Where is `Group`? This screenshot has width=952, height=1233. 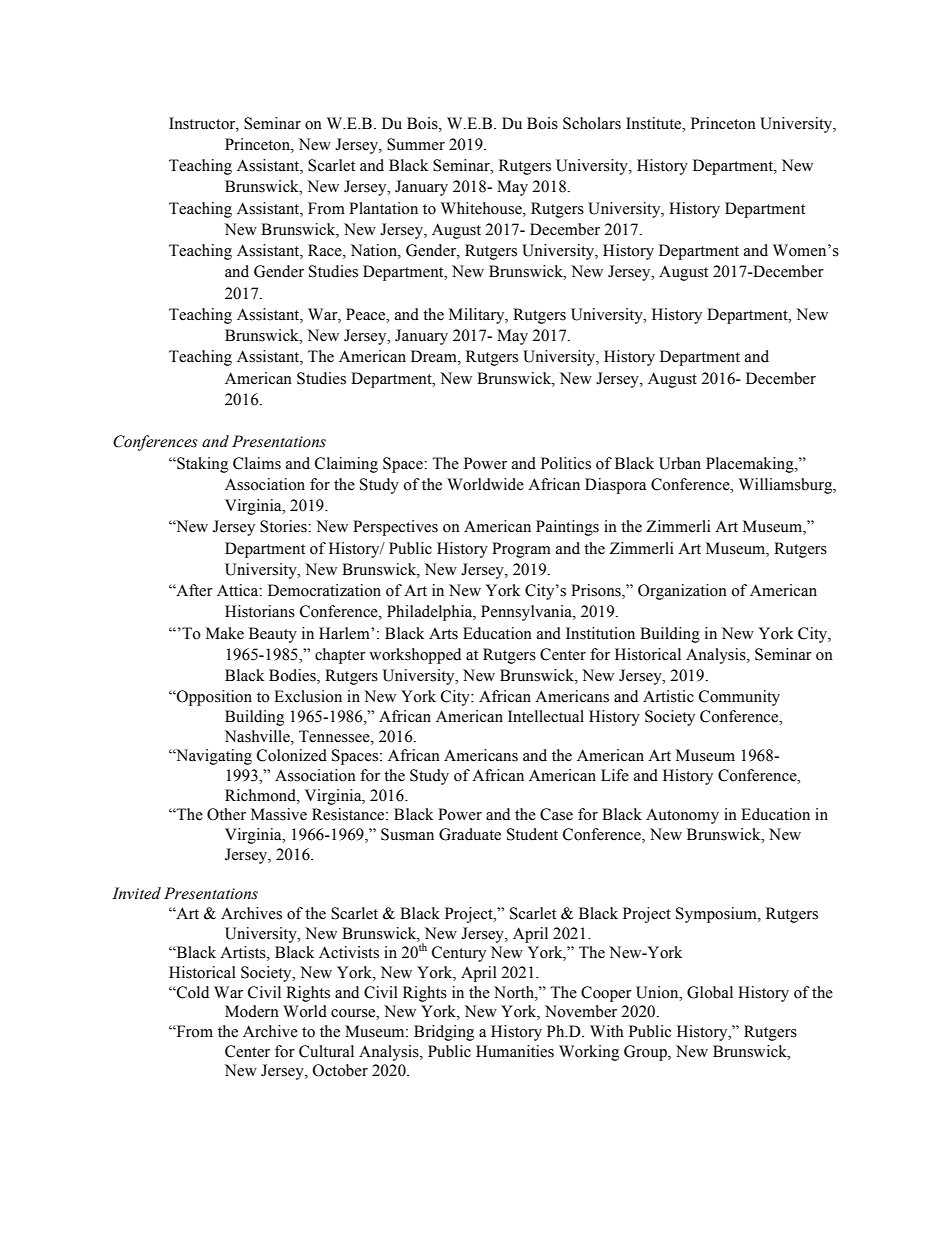 Group is located at coordinates (646, 1053).
